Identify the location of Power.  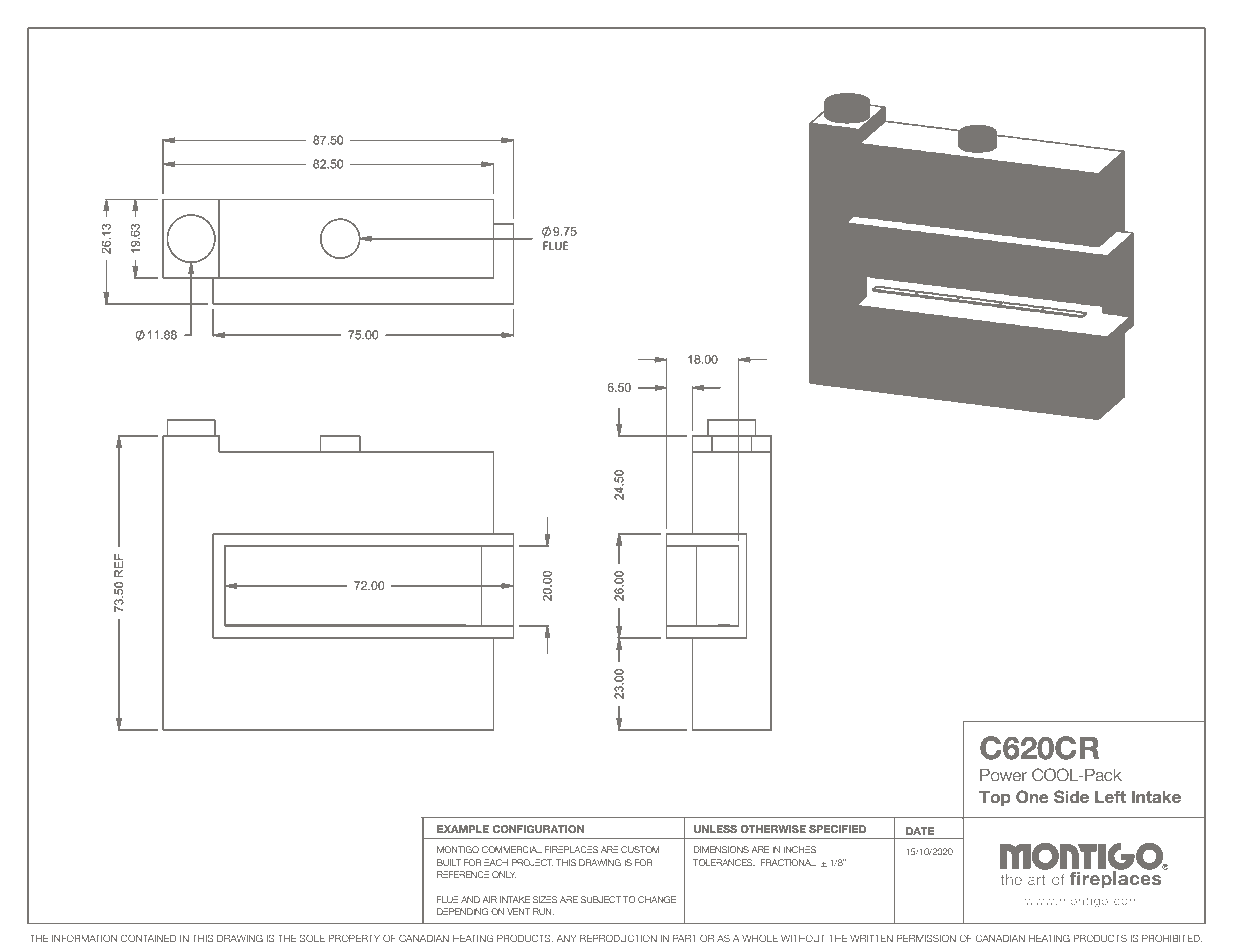
(1003, 775).
